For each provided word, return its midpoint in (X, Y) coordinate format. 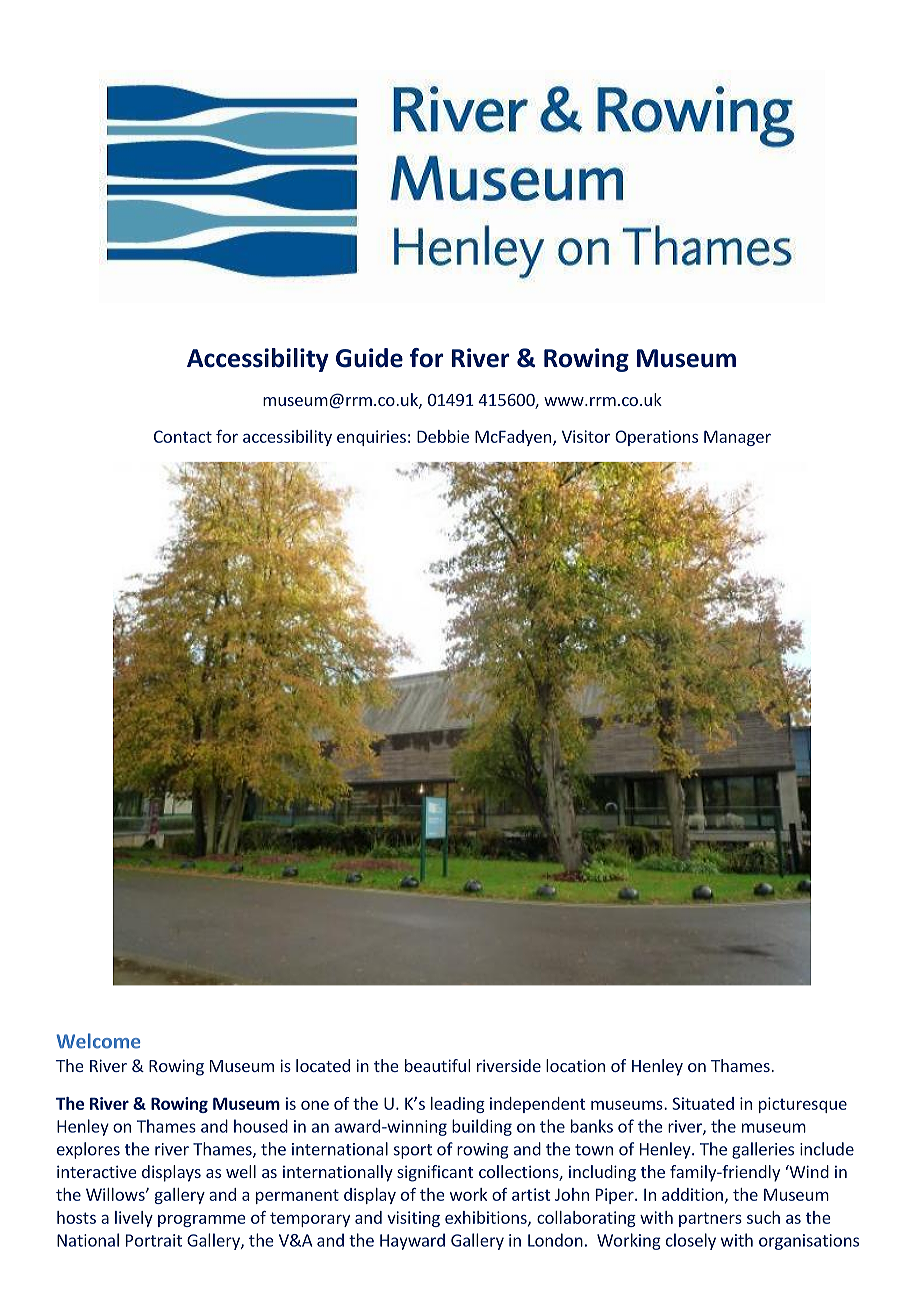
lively (134, 1219)
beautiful (437, 1065)
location (575, 1065)
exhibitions (487, 1218)
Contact (183, 436)
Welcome (98, 1041)
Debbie (443, 436)
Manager (737, 438)
